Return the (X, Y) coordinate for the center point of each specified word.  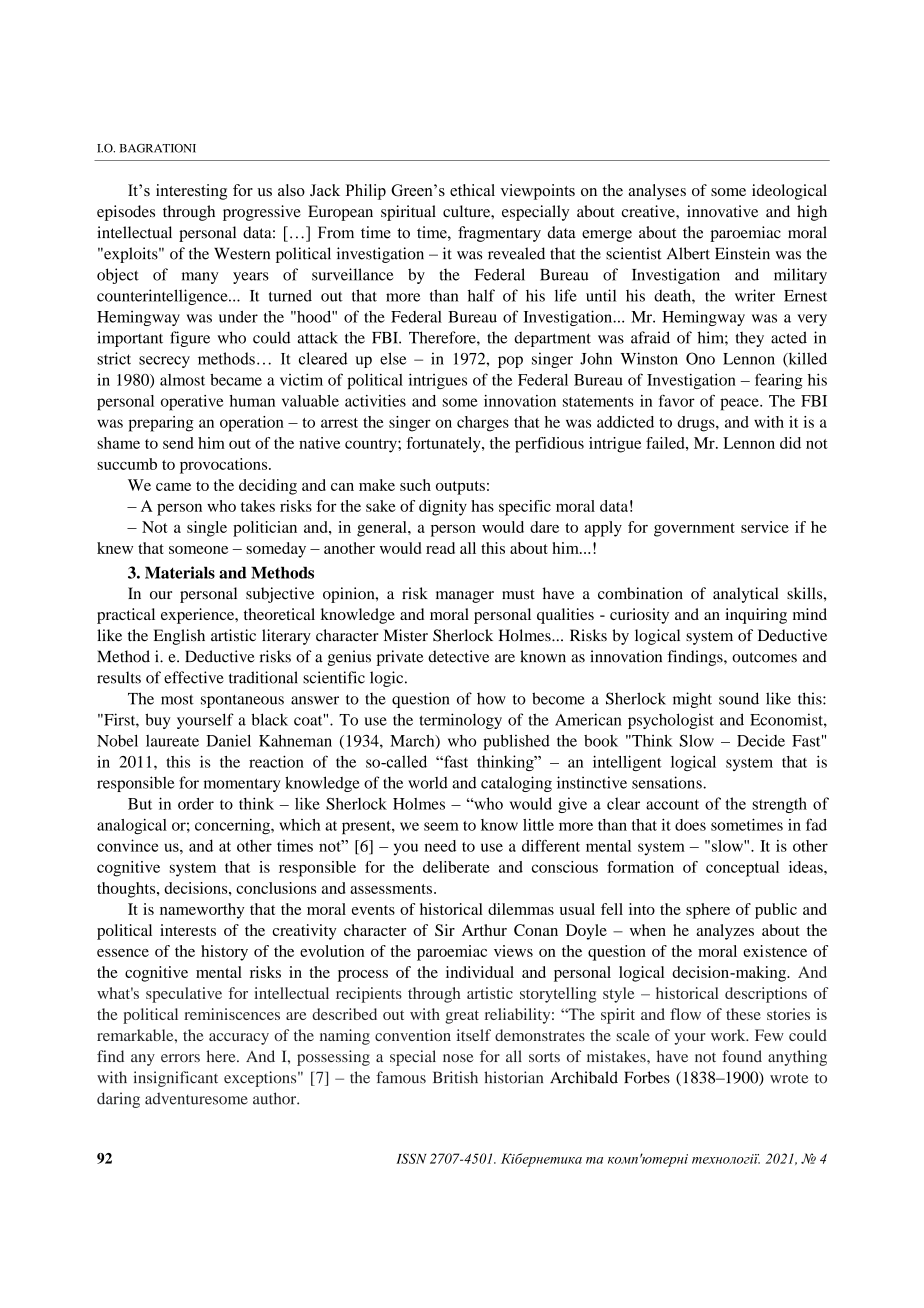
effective (194, 677)
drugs (697, 424)
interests (188, 930)
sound (739, 698)
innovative (722, 211)
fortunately (444, 445)
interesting (191, 192)
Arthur (484, 930)
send (178, 443)
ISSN (411, 1158)
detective (458, 656)
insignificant (175, 1079)
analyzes (725, 932)
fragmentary (499, 234)
